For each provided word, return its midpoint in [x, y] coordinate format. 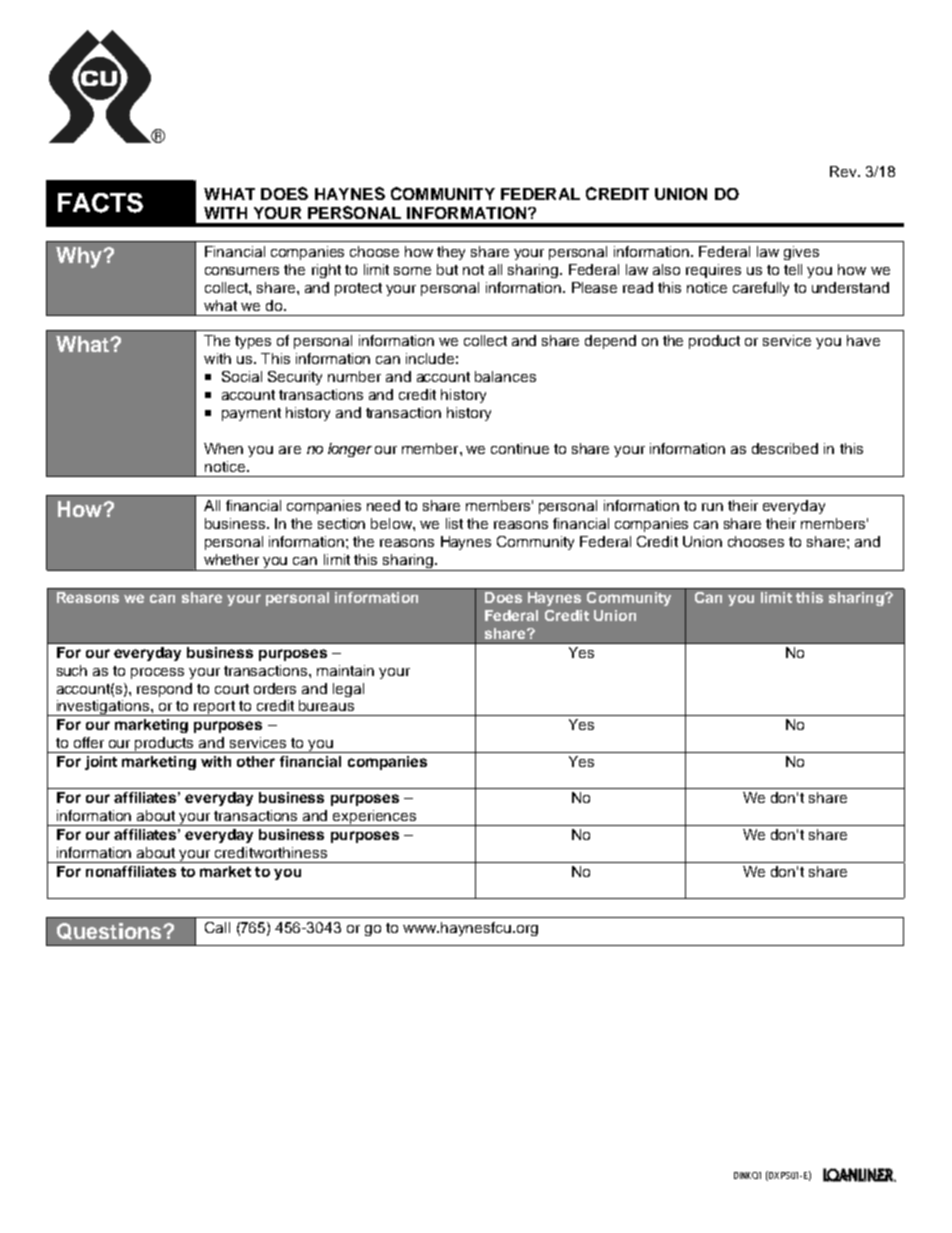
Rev [844, 171]
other [256, 761]
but [447, 269]
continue [520, 448]
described [785, 448]
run [712, 507]
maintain [345, 670]
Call [217, 927]
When [223, 448]
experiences [375, 818]
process [157, 673]
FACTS [100, 203]
